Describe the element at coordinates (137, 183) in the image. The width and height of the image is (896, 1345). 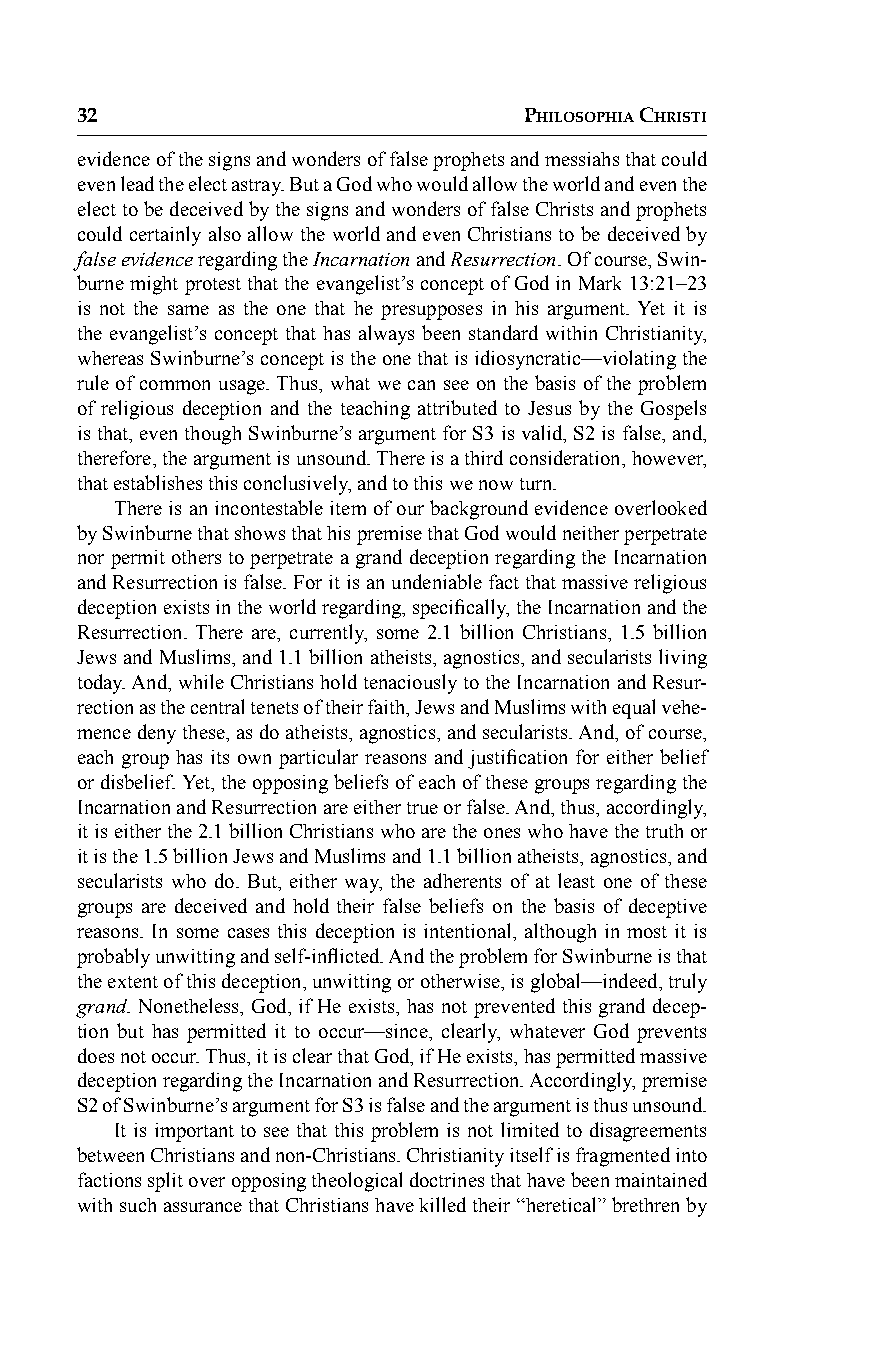
I see `lead` at that location.
